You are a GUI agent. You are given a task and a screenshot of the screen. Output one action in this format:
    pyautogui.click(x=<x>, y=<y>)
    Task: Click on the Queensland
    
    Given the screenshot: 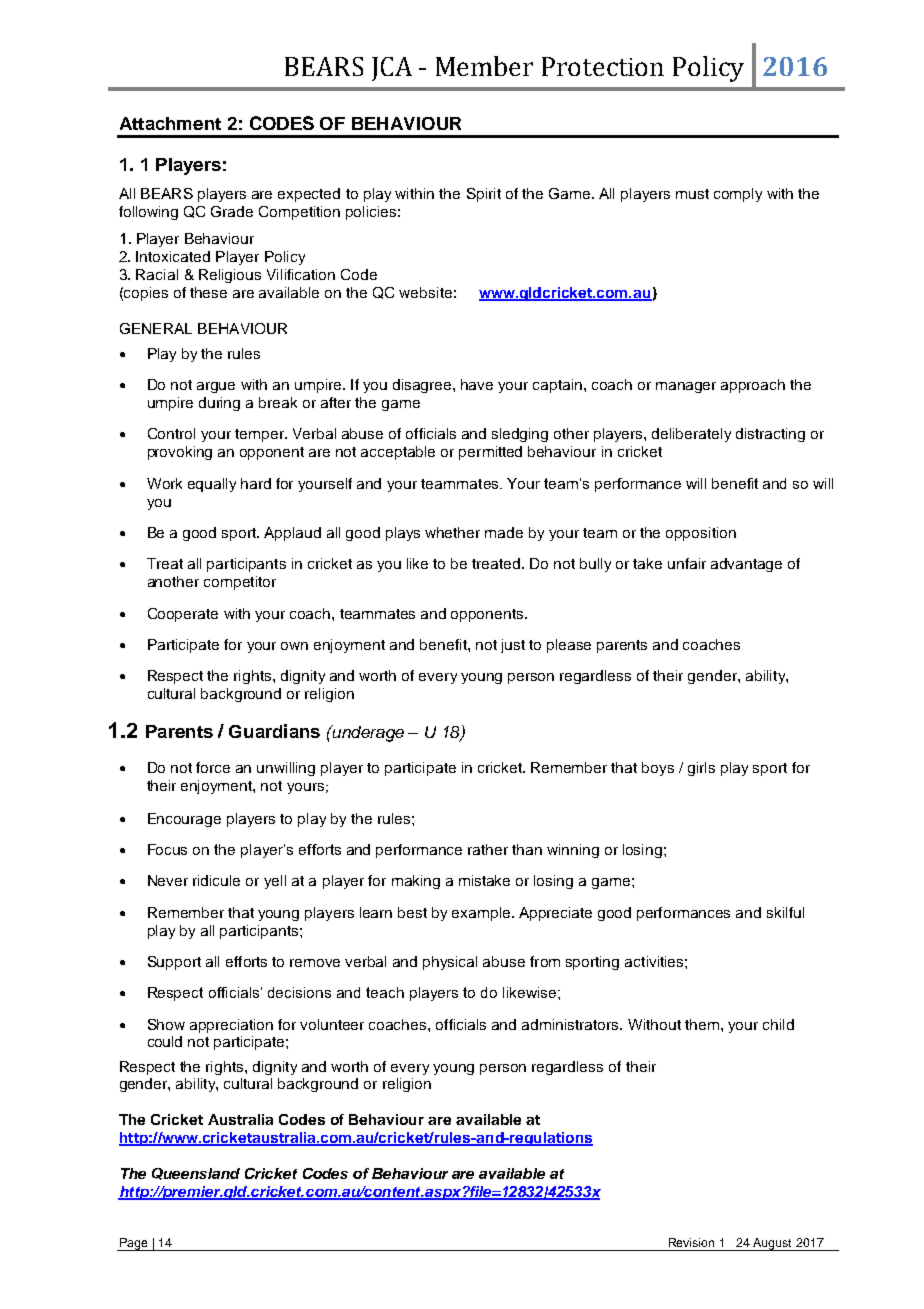 What is the action you would take?
    pyautogui.click(x=196, y=1174)
